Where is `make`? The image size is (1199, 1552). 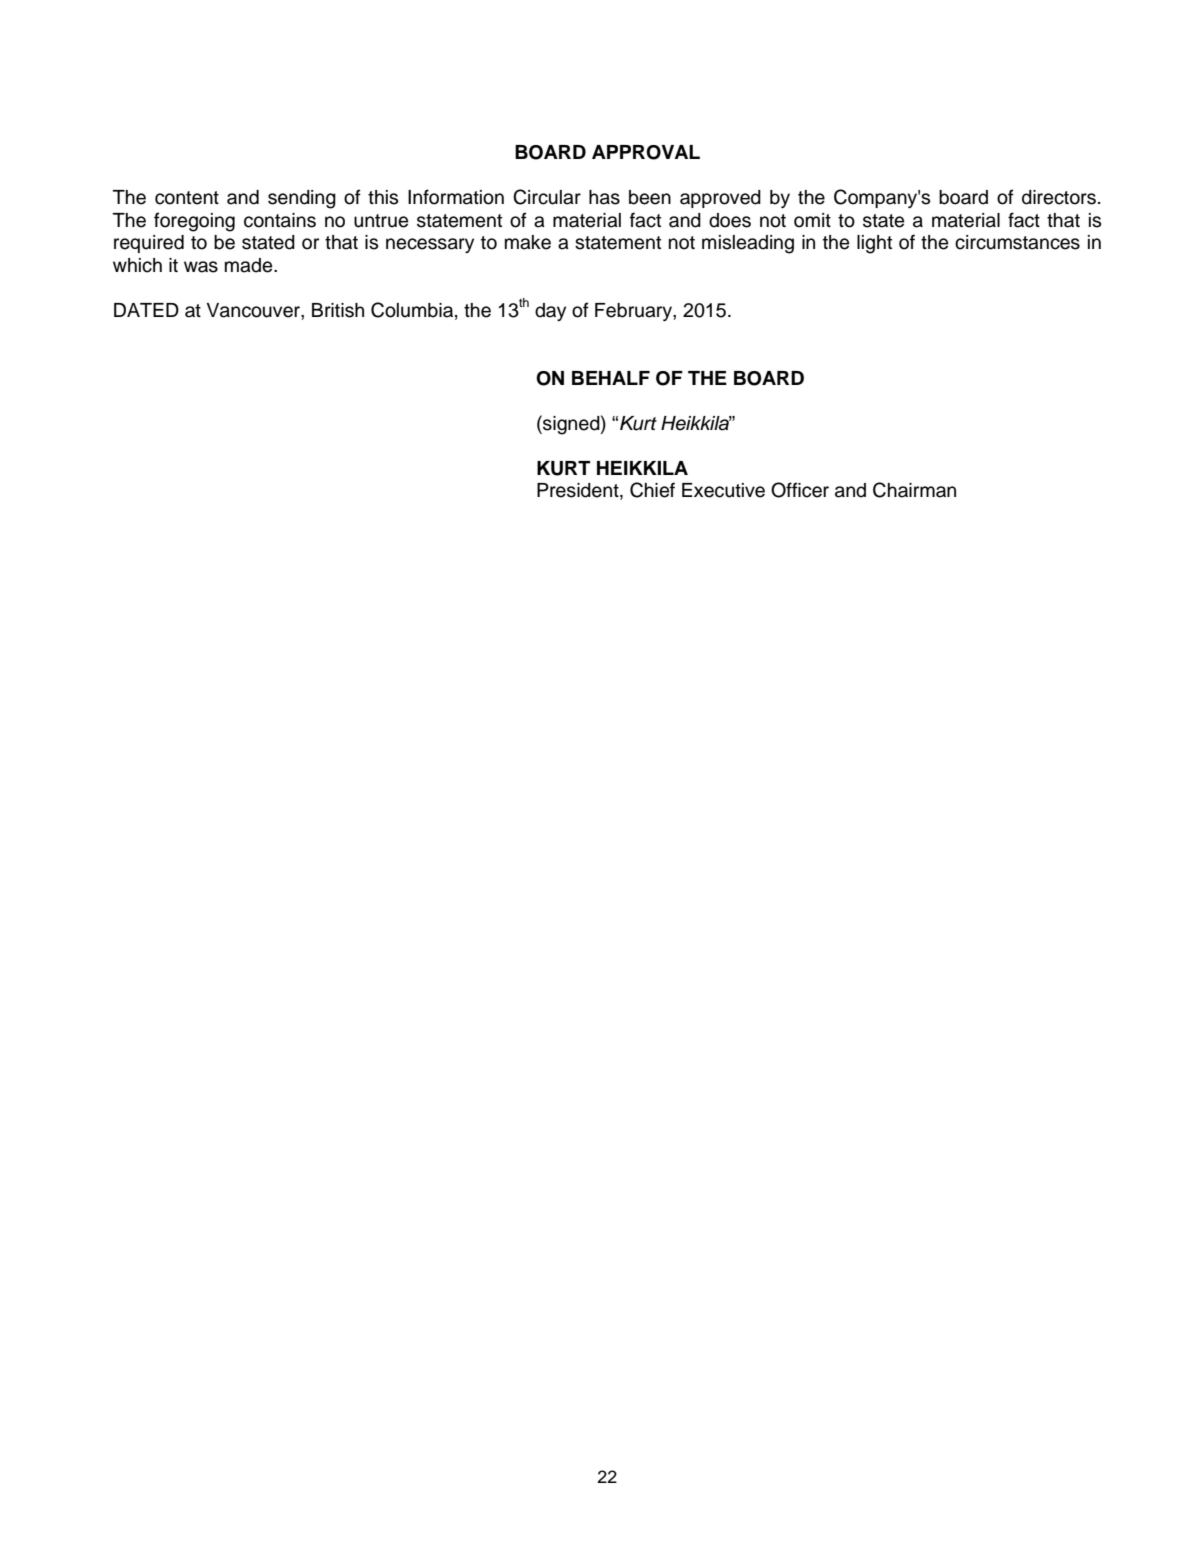
make is located at coordinates (528, 242).
